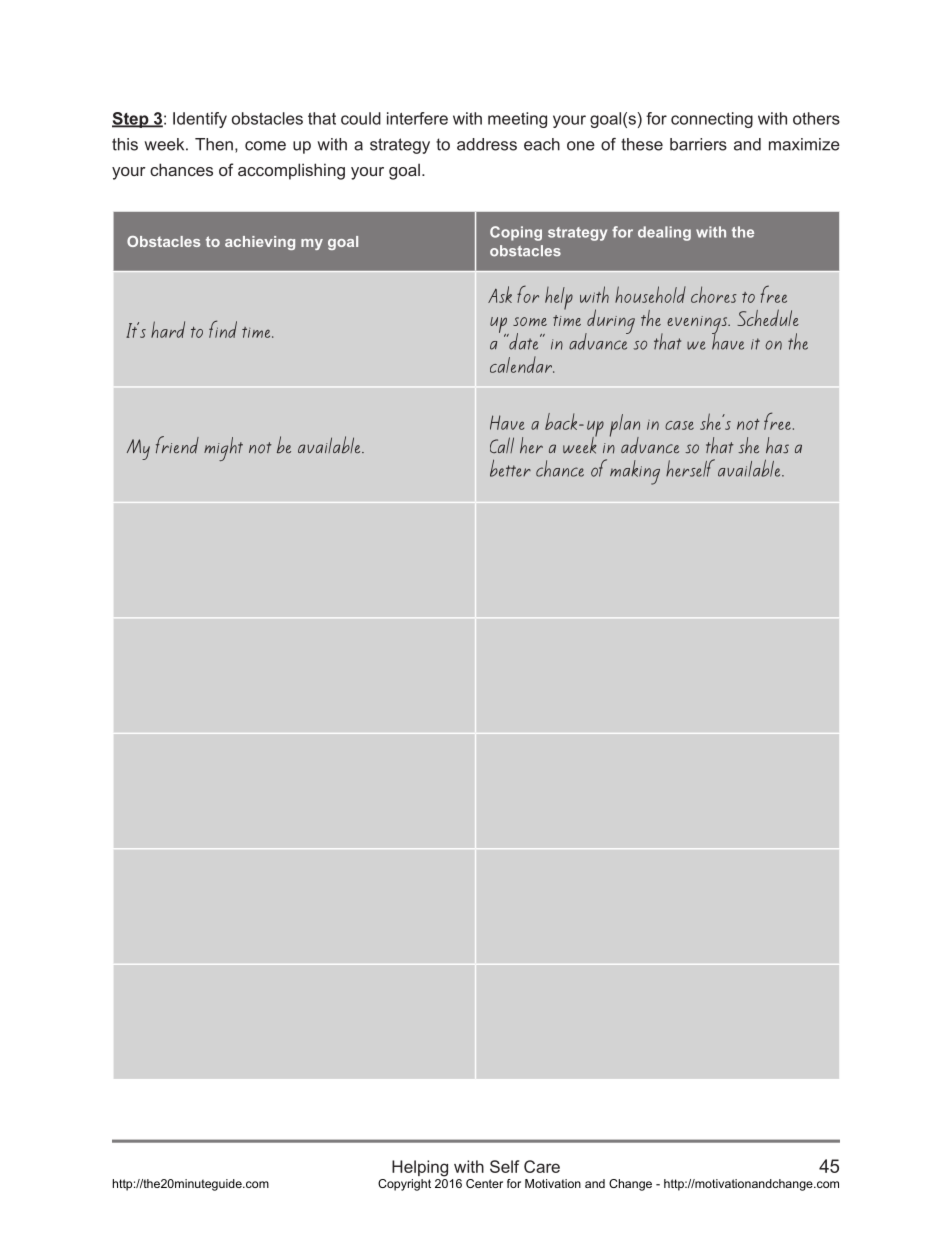 The image size is (952, 1233). I want to click on address, so click(487, 144).
